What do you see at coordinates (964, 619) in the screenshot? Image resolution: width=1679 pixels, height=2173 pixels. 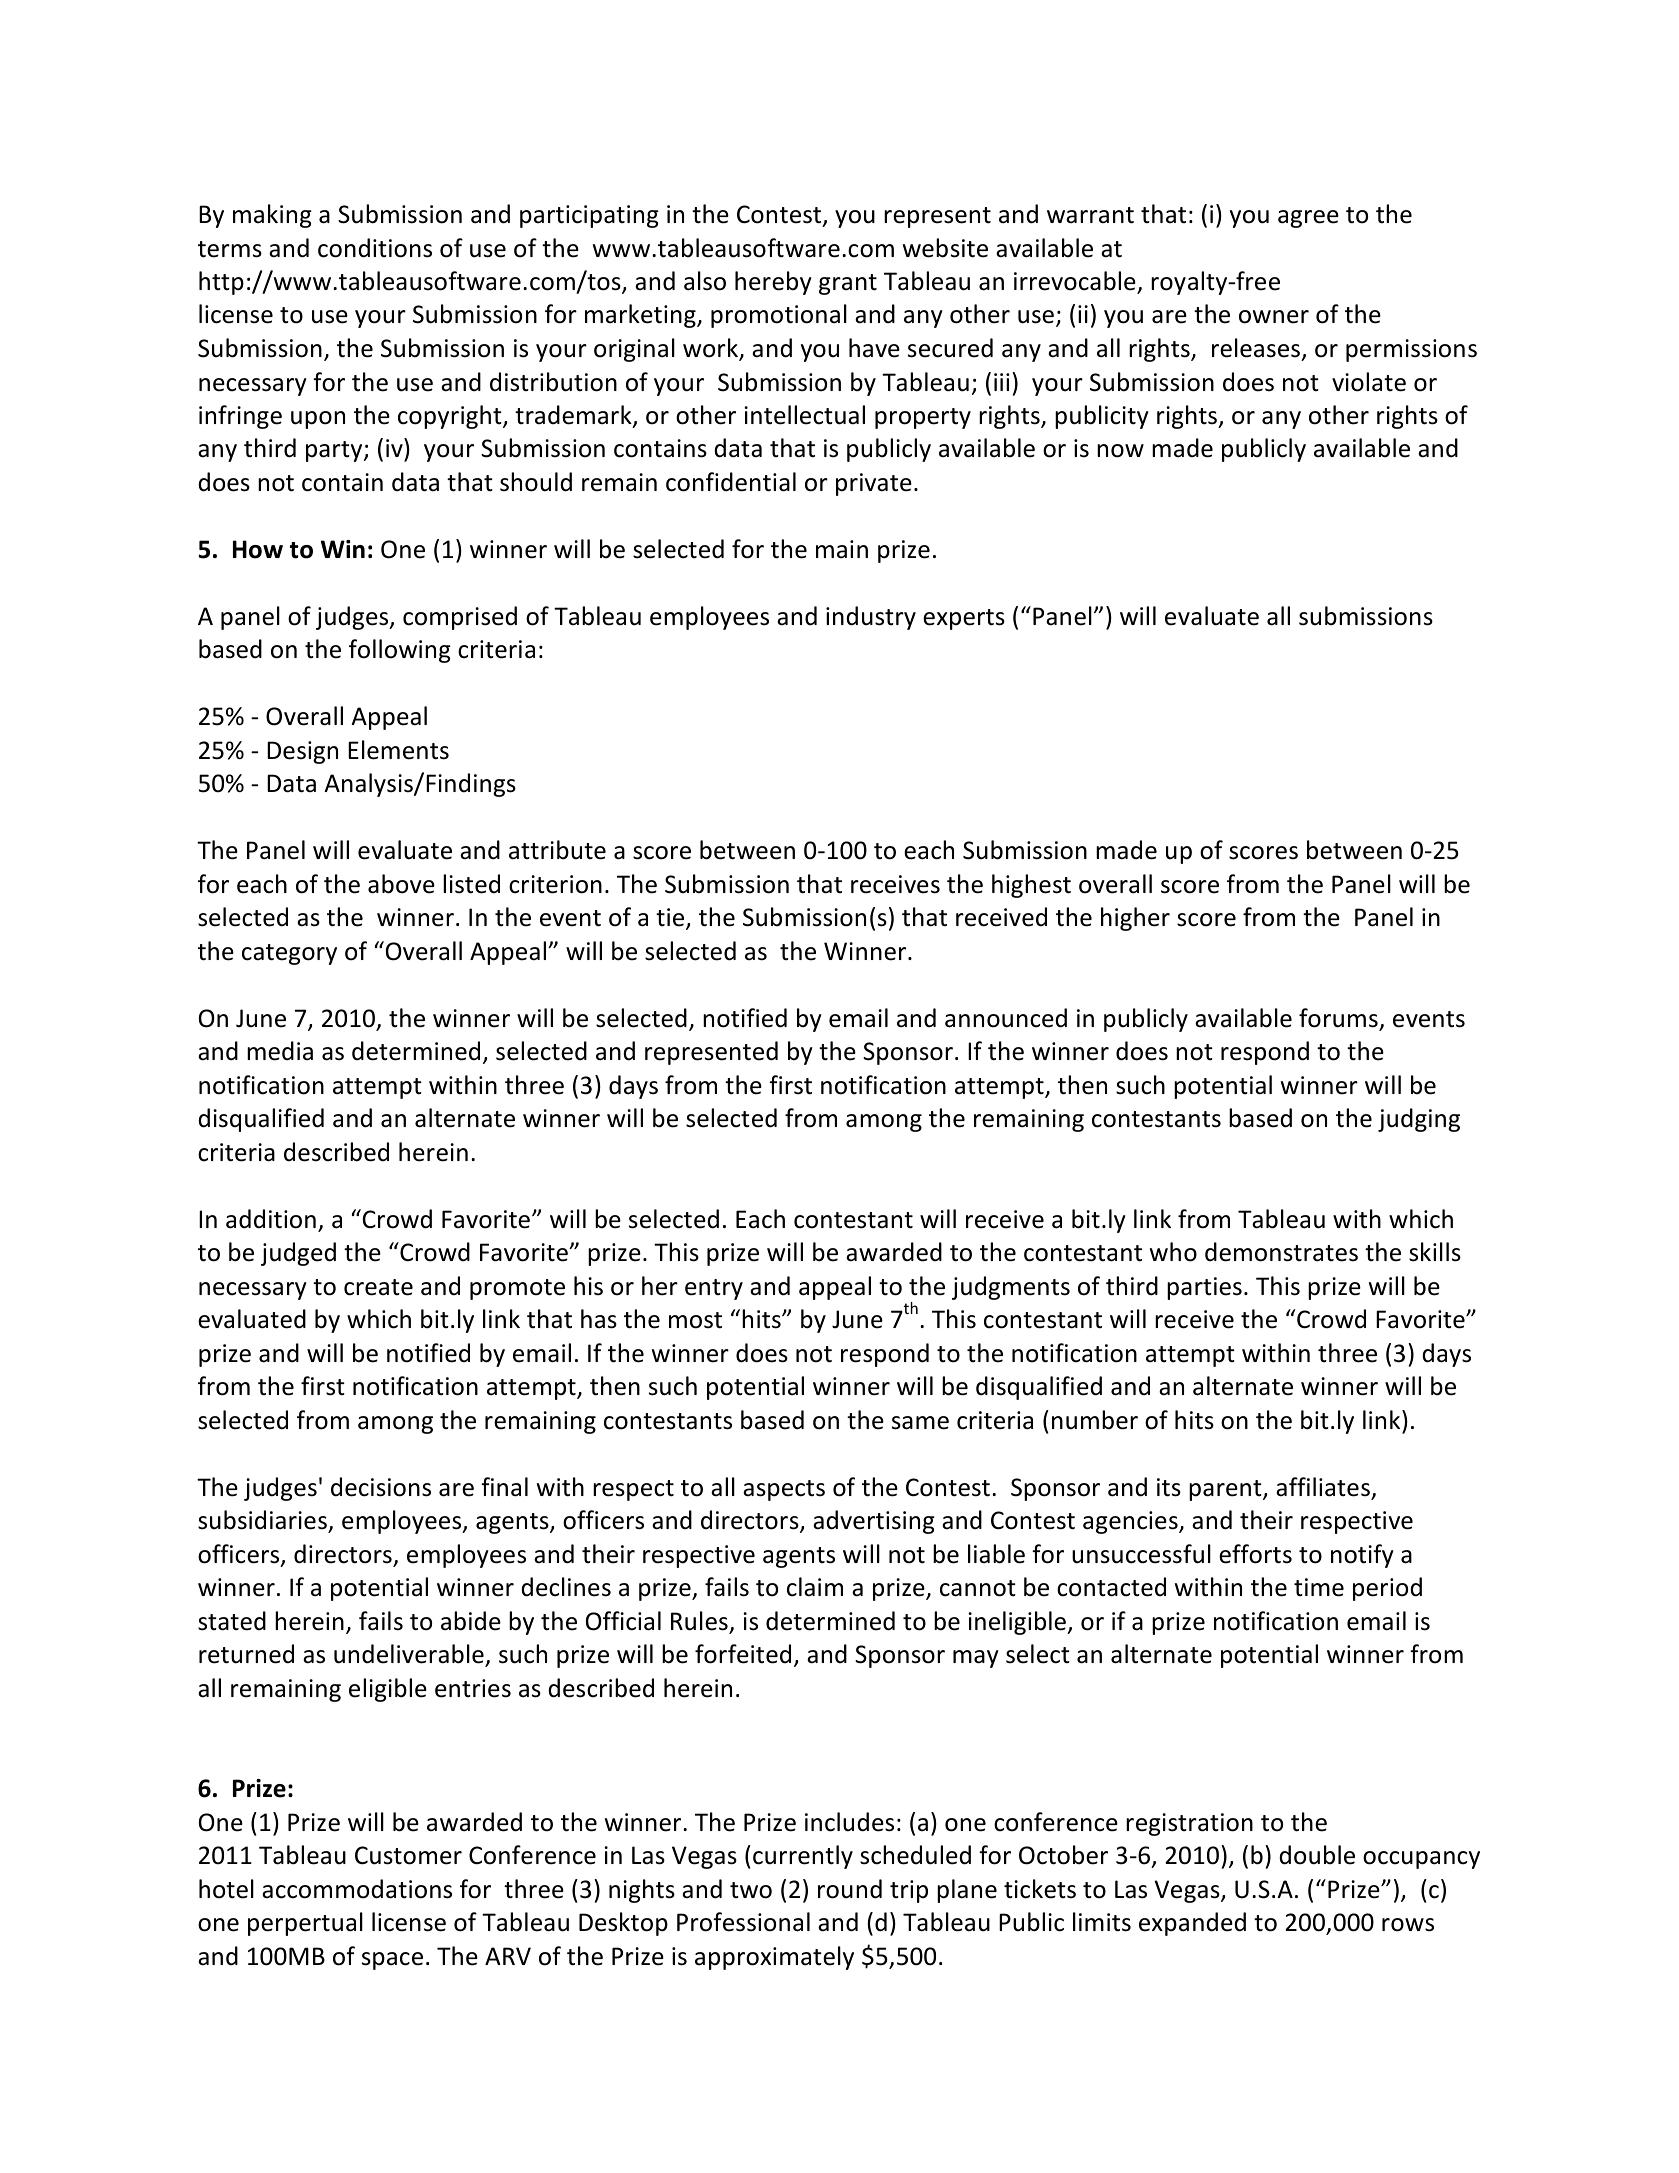 I see `experts` at bounding box center [964, 619].
